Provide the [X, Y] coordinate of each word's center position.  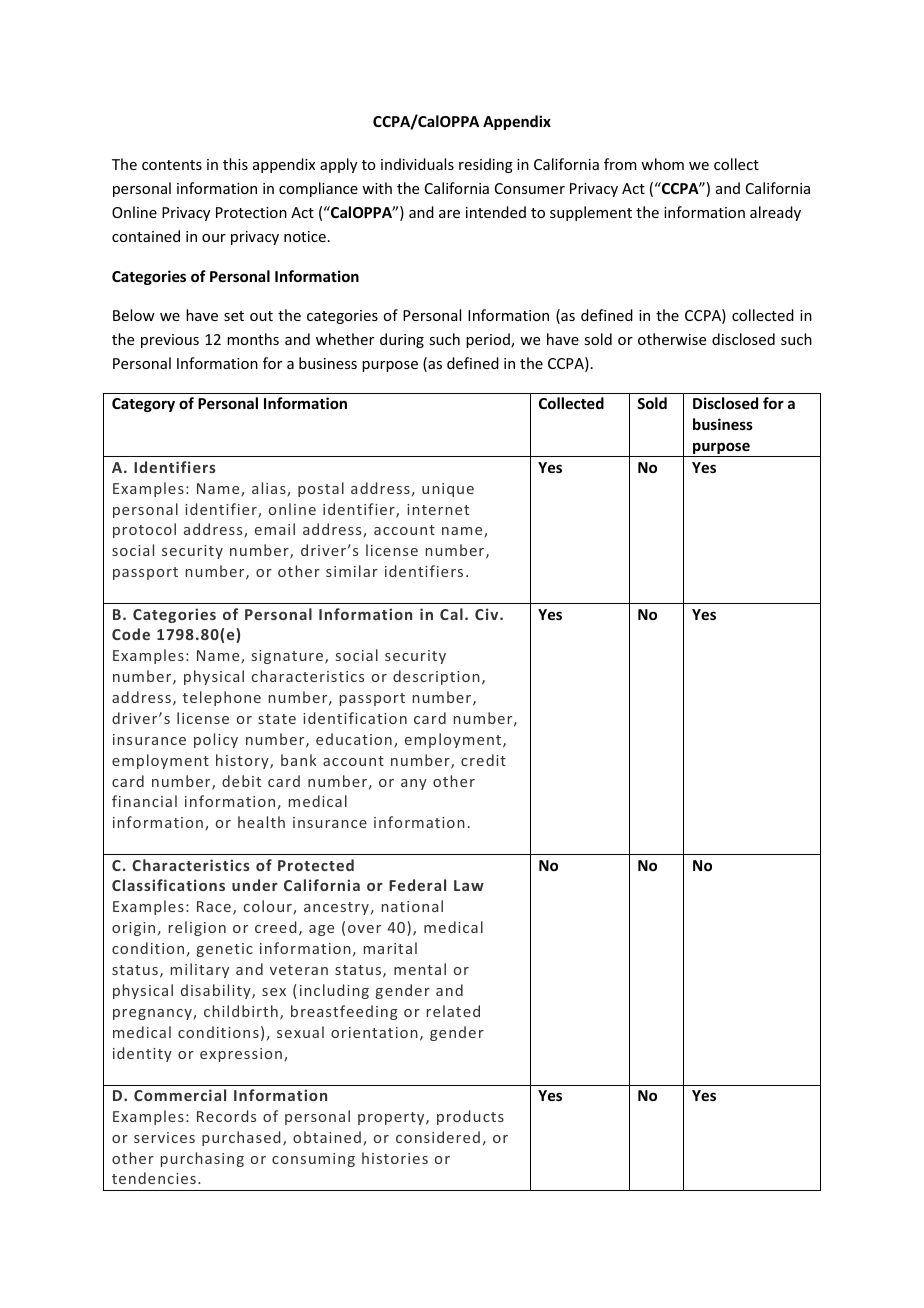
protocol [144, 530]
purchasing [202, 1159]
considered [438, 1137]
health [261, 822]
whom [662, 164]
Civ [488, 614]
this [235, 164]
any [414, 784]
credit [483, 760]
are [449, 214]
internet [438, 509]
